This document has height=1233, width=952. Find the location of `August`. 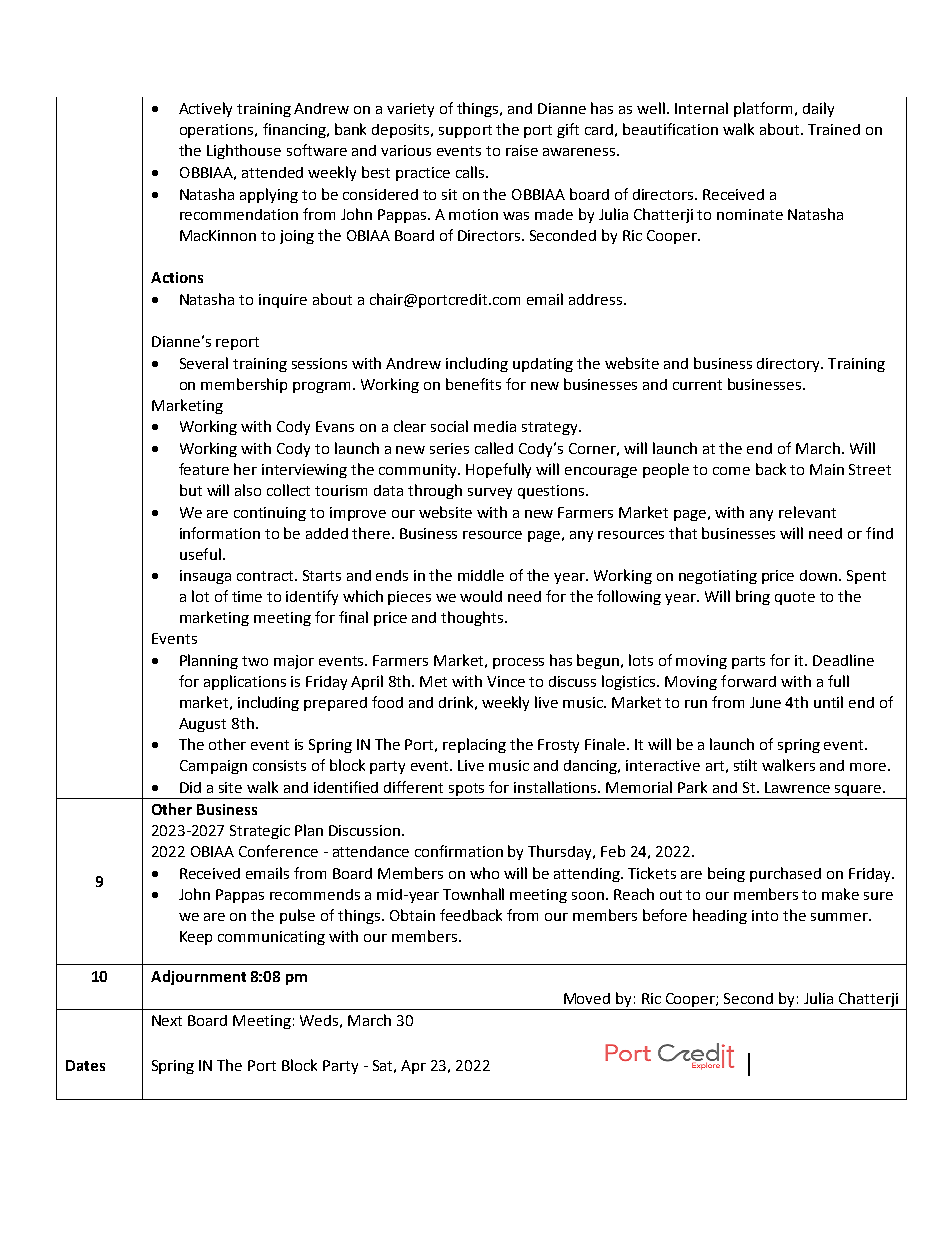

August is located at coordinates (202, 725).
